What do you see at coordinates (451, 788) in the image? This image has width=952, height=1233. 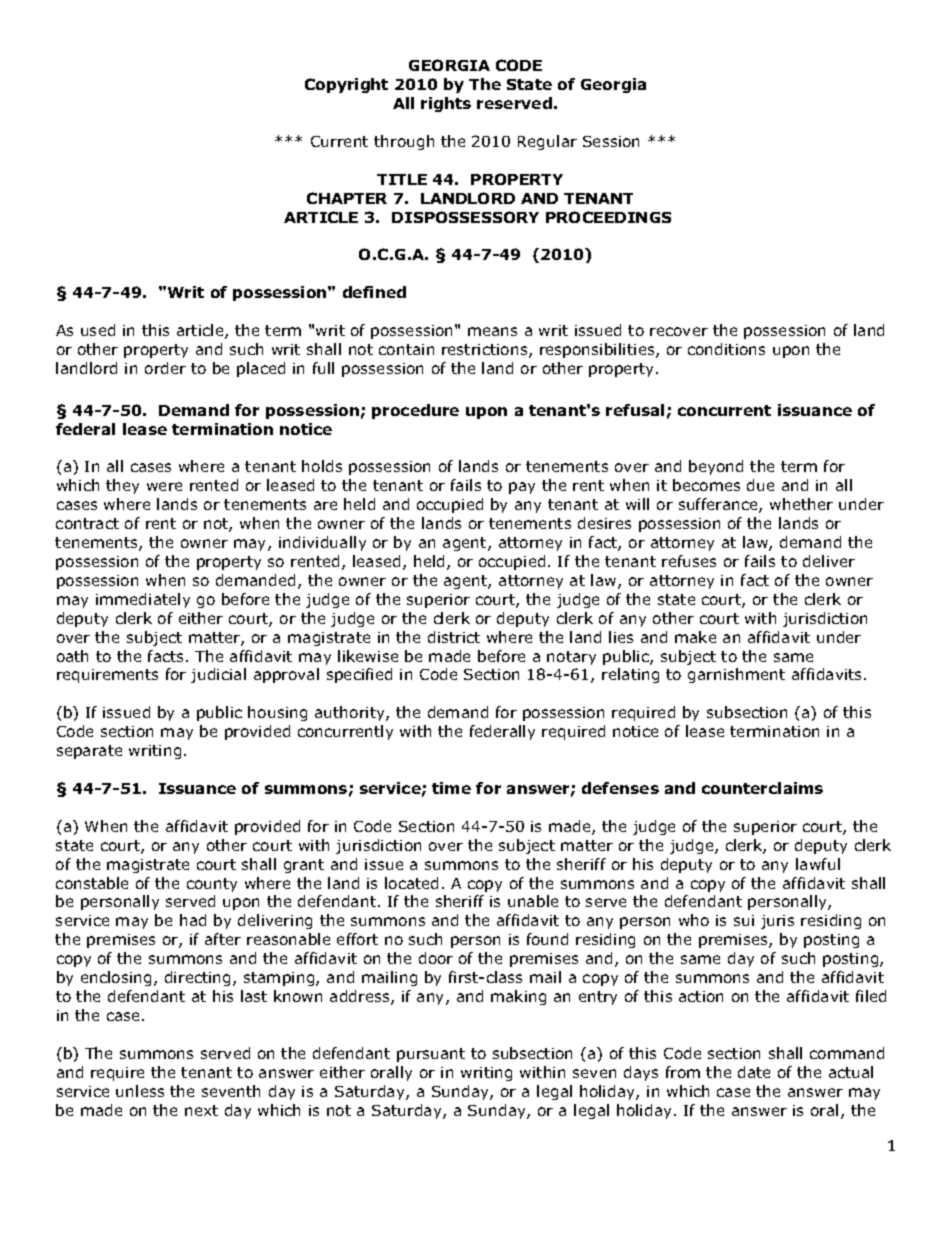 I see `time` at bounding box center [451, 788].
